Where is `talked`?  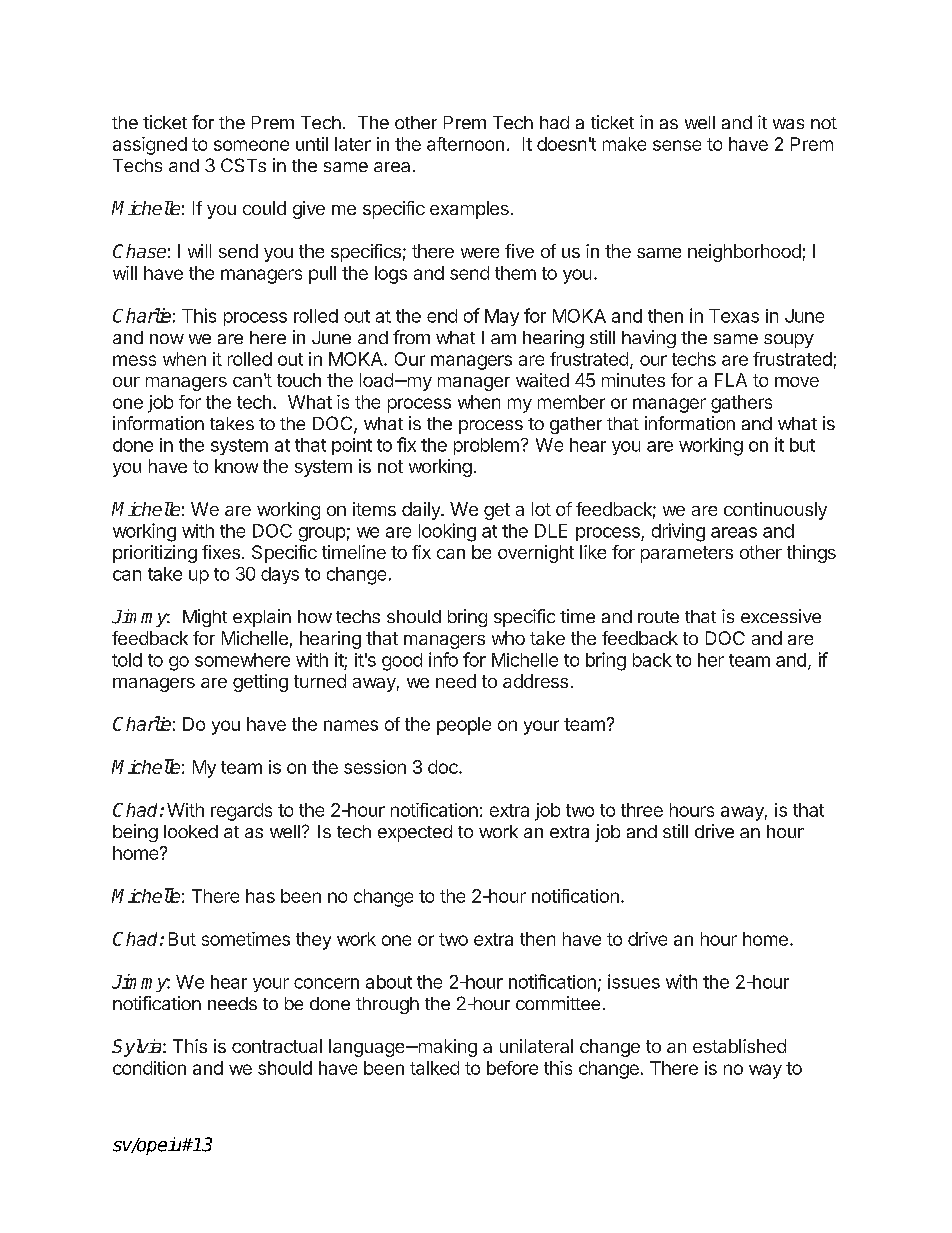
talked is located at coordinates (434, 1068).
